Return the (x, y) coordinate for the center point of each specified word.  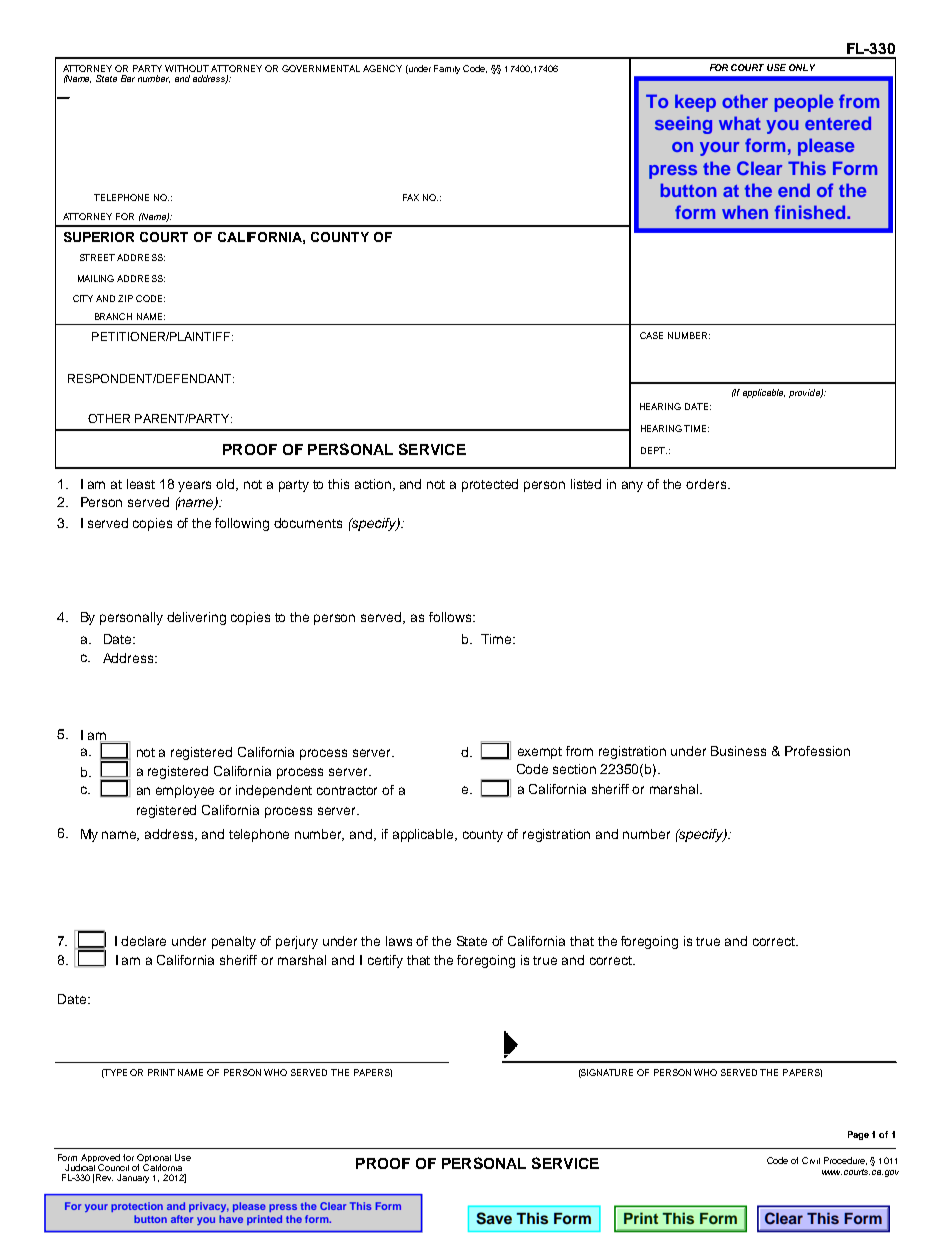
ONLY (802, 67)
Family (447, 69)
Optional (154, 1159)
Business (738, 751)
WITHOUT (187, 68)
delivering (196, 618)
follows (451, 617)
